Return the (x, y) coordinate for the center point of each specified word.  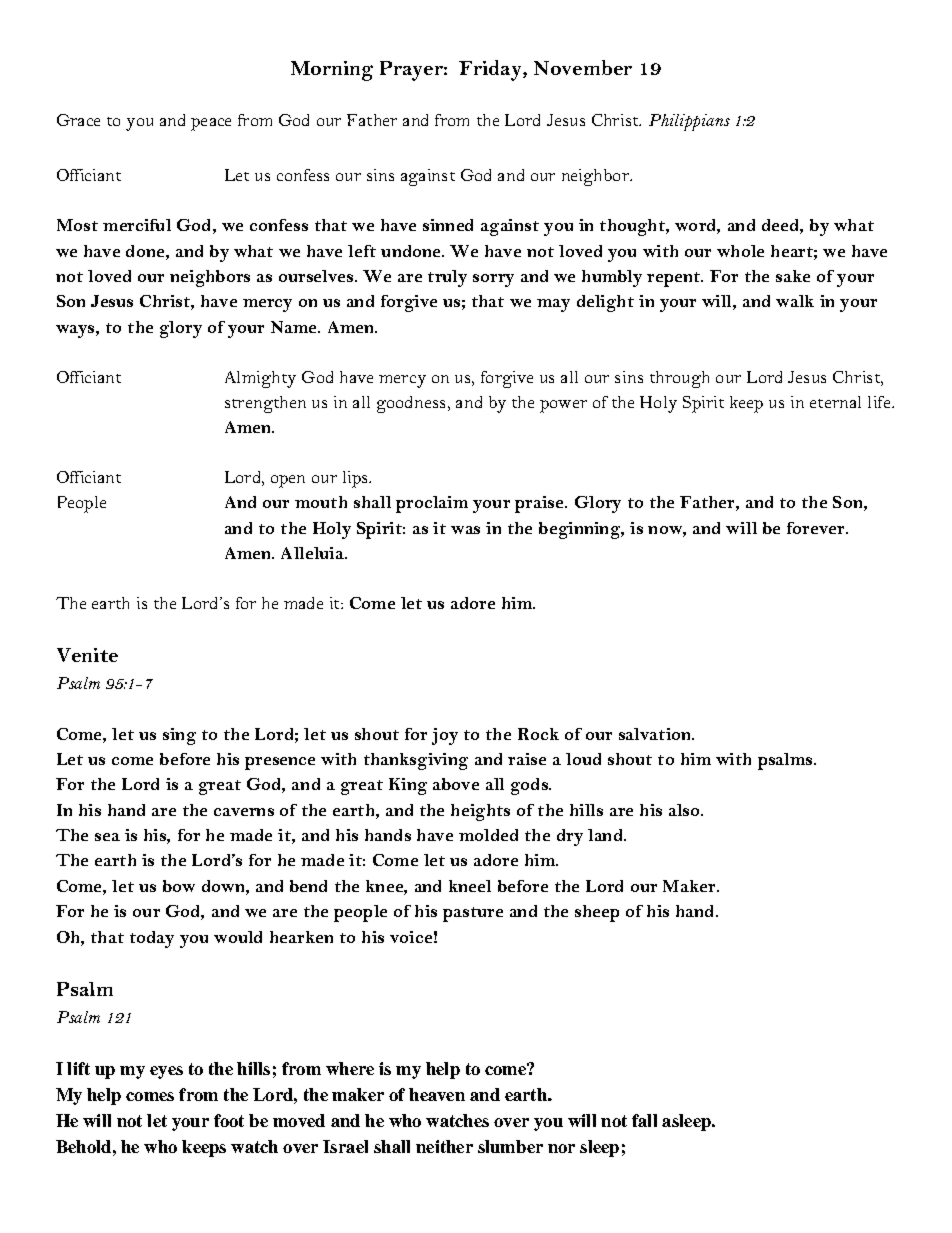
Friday (491, 70)
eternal (835, 402)
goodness (413, 404)
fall (644, 1120)
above (456, 784)
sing (179, 736)
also (685, 810)
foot (229, 1120)
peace (211, 124)
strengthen (265, 404)
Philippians (689, 122)
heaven (437, 1094)
